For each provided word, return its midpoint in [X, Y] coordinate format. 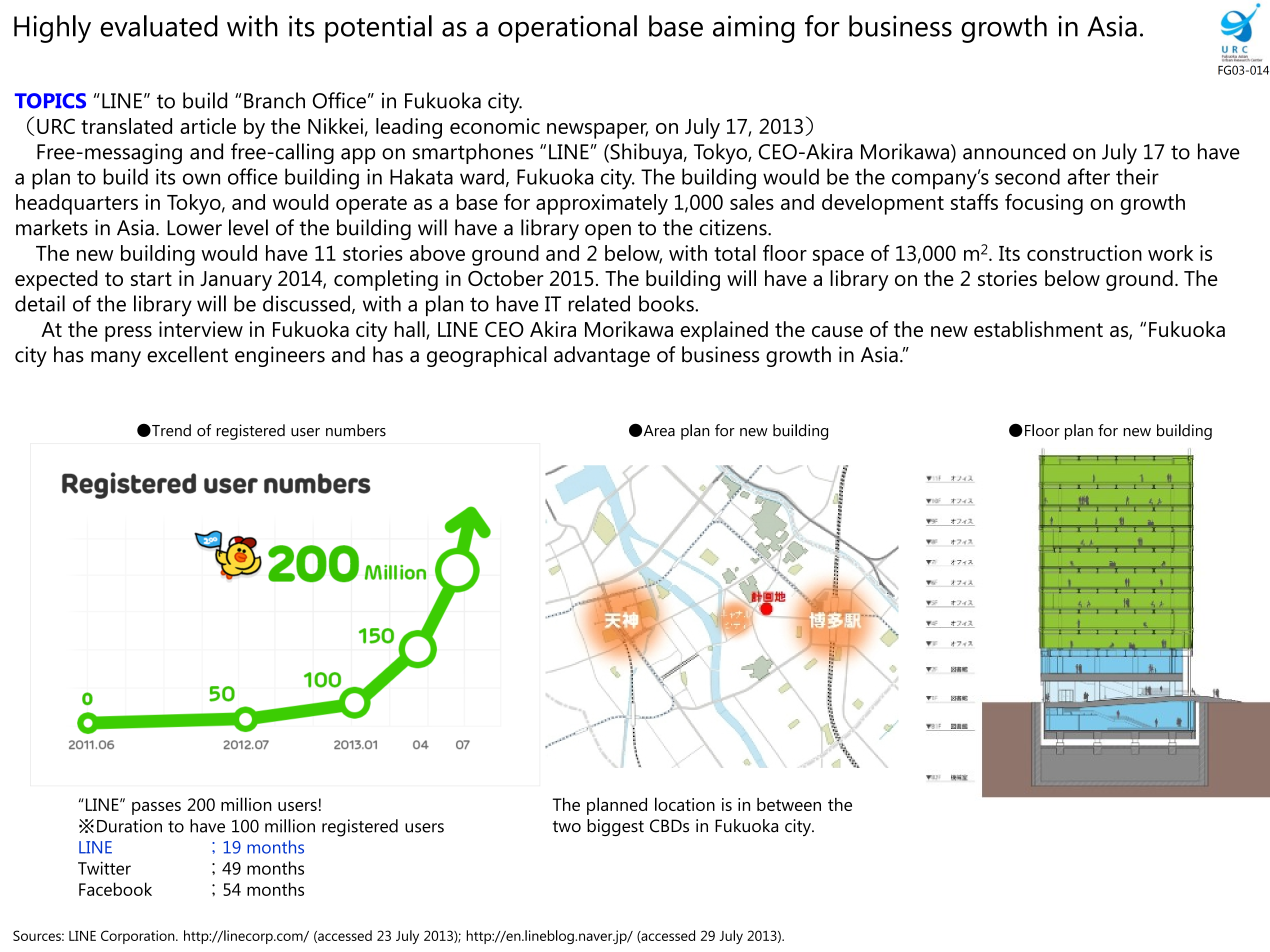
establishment [1038, 329]
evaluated [159, 26]
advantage [602, 356]
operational [567, 29]
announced [1014, 151]
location [685, 804]
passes [156, 808]
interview [201, 329]
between [789, 804]
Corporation [139, 937]
